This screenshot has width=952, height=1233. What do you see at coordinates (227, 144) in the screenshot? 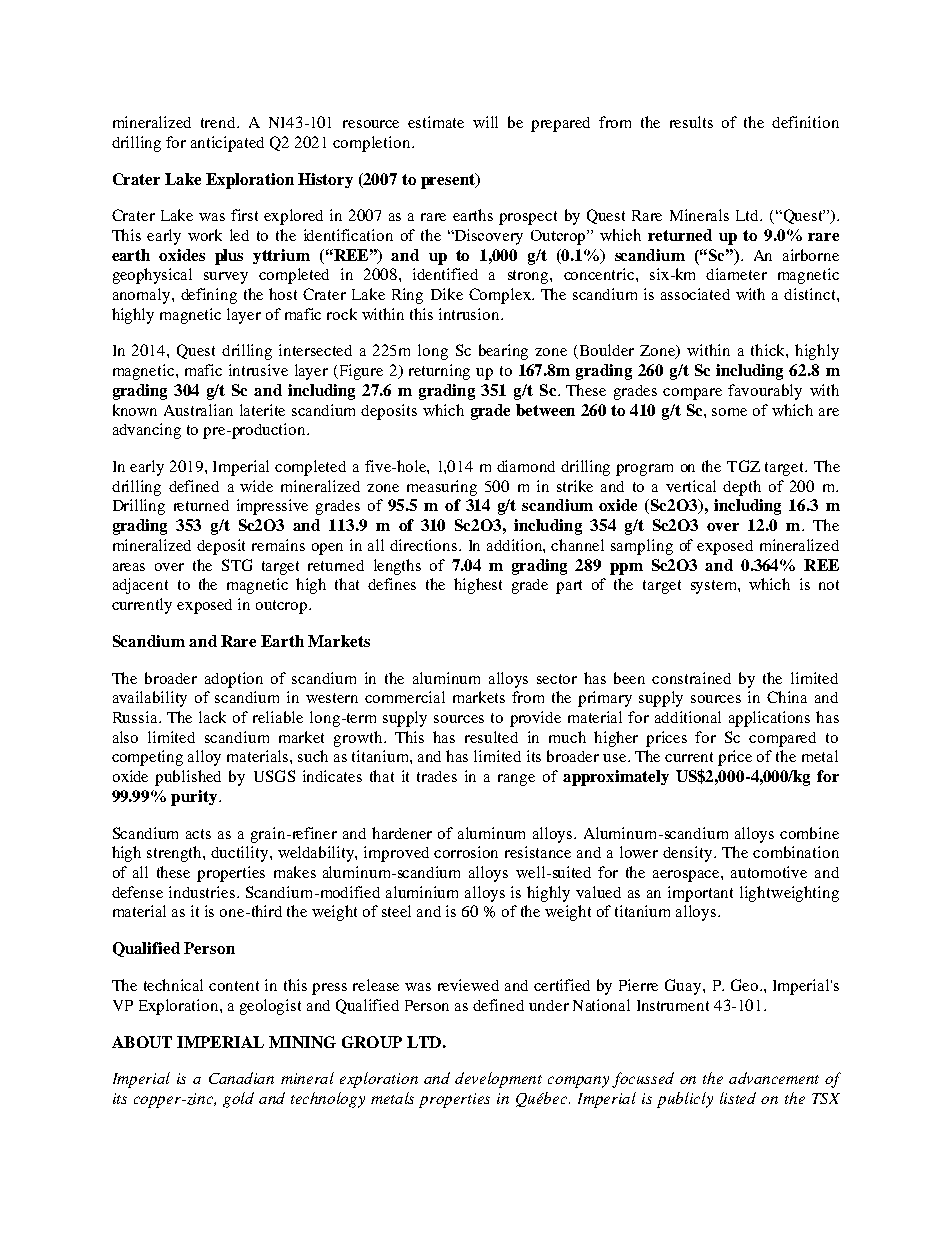
I see `anticipated` at bounding box center [227, 144].
